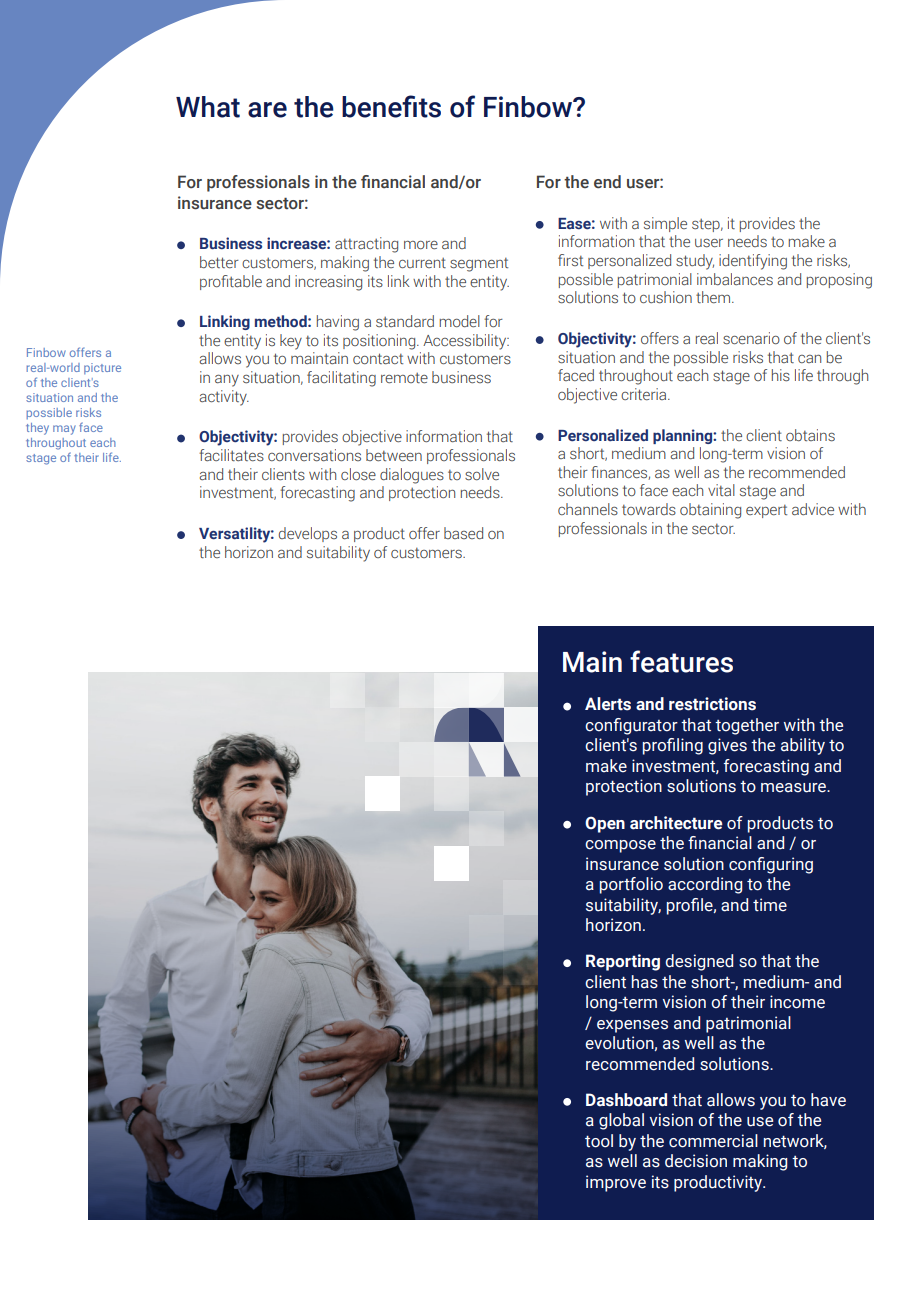 The image size is (924, 1308). Describe the element at coordinates (102, 368) in the document. I see `picture` at that location.
